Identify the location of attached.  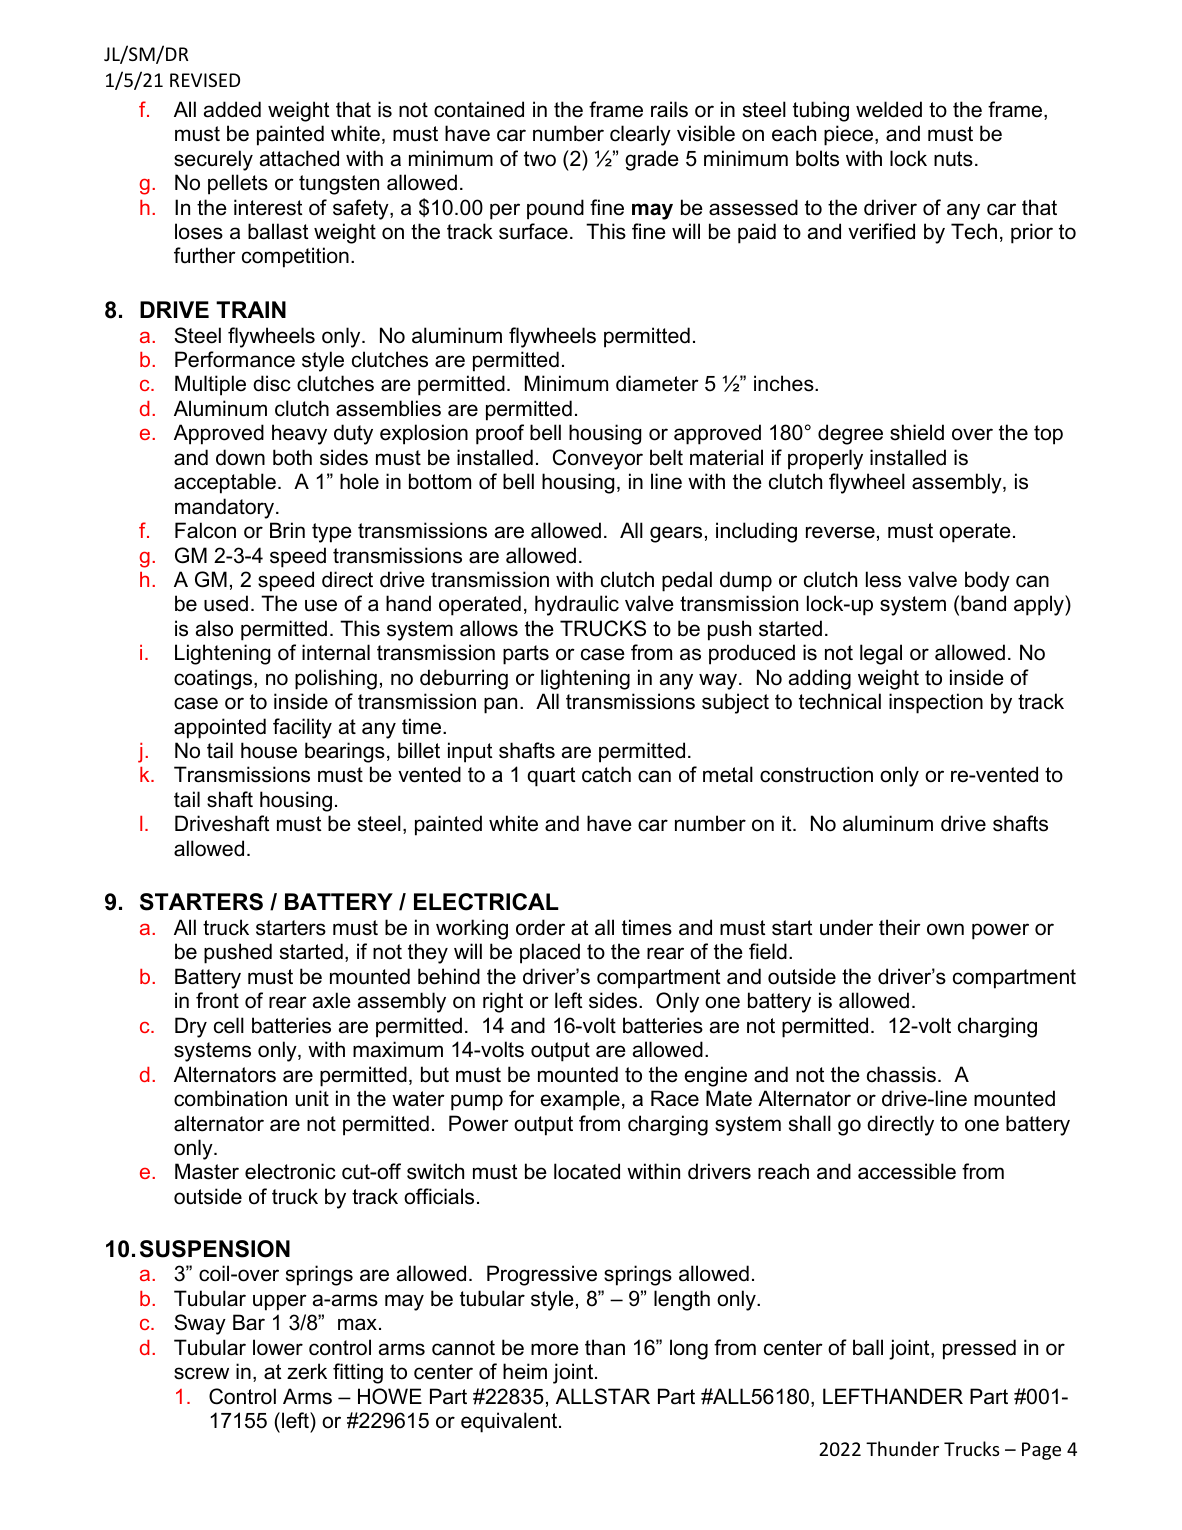
(299, 158).
